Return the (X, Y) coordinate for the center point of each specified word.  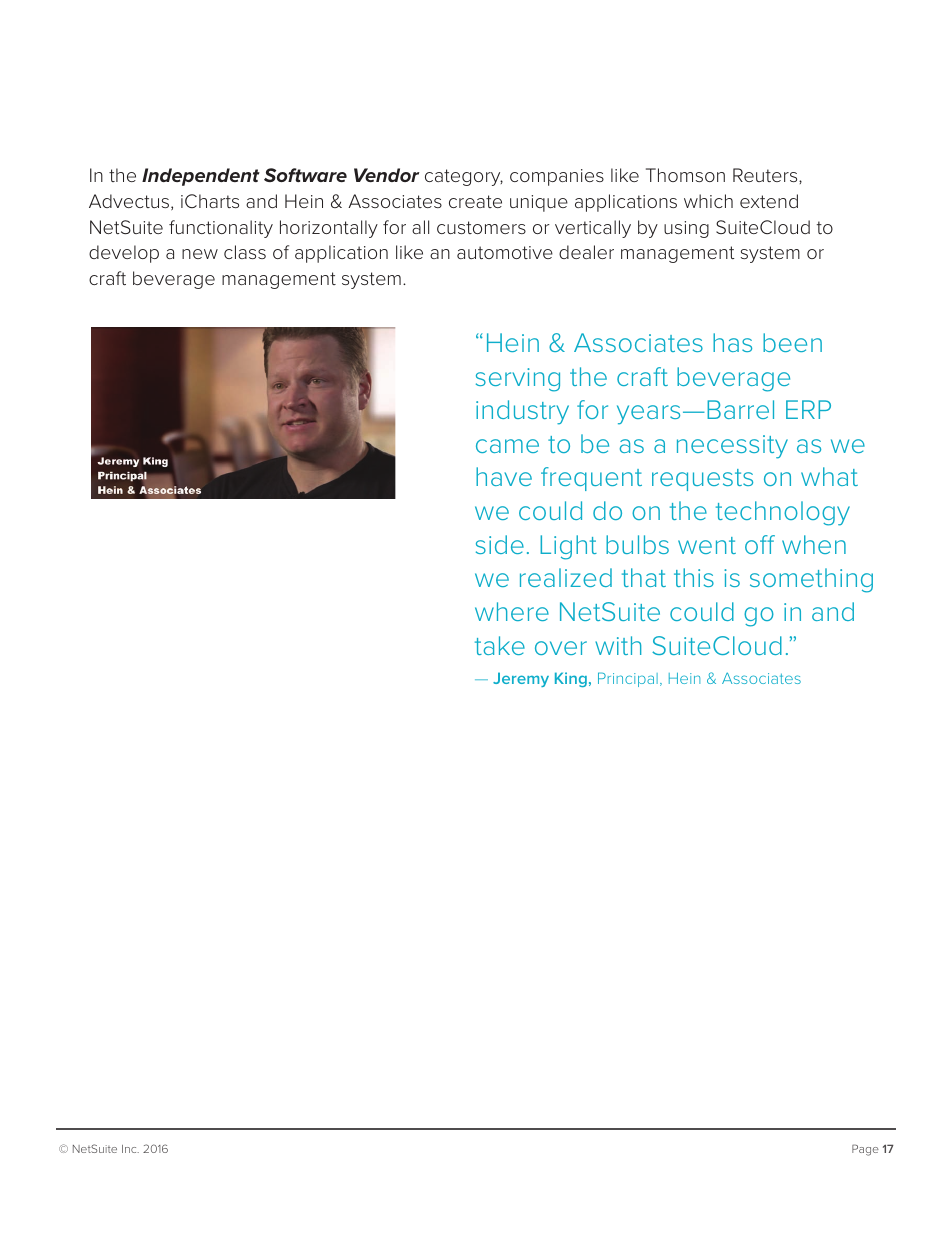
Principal (628, 679)
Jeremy (521, 679)
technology (783, 513)
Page (865, 1150)
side (500, 544)
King (571, 679)
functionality (221, 229)
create (475, 201)
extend (769, 201)
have (504, 476)
